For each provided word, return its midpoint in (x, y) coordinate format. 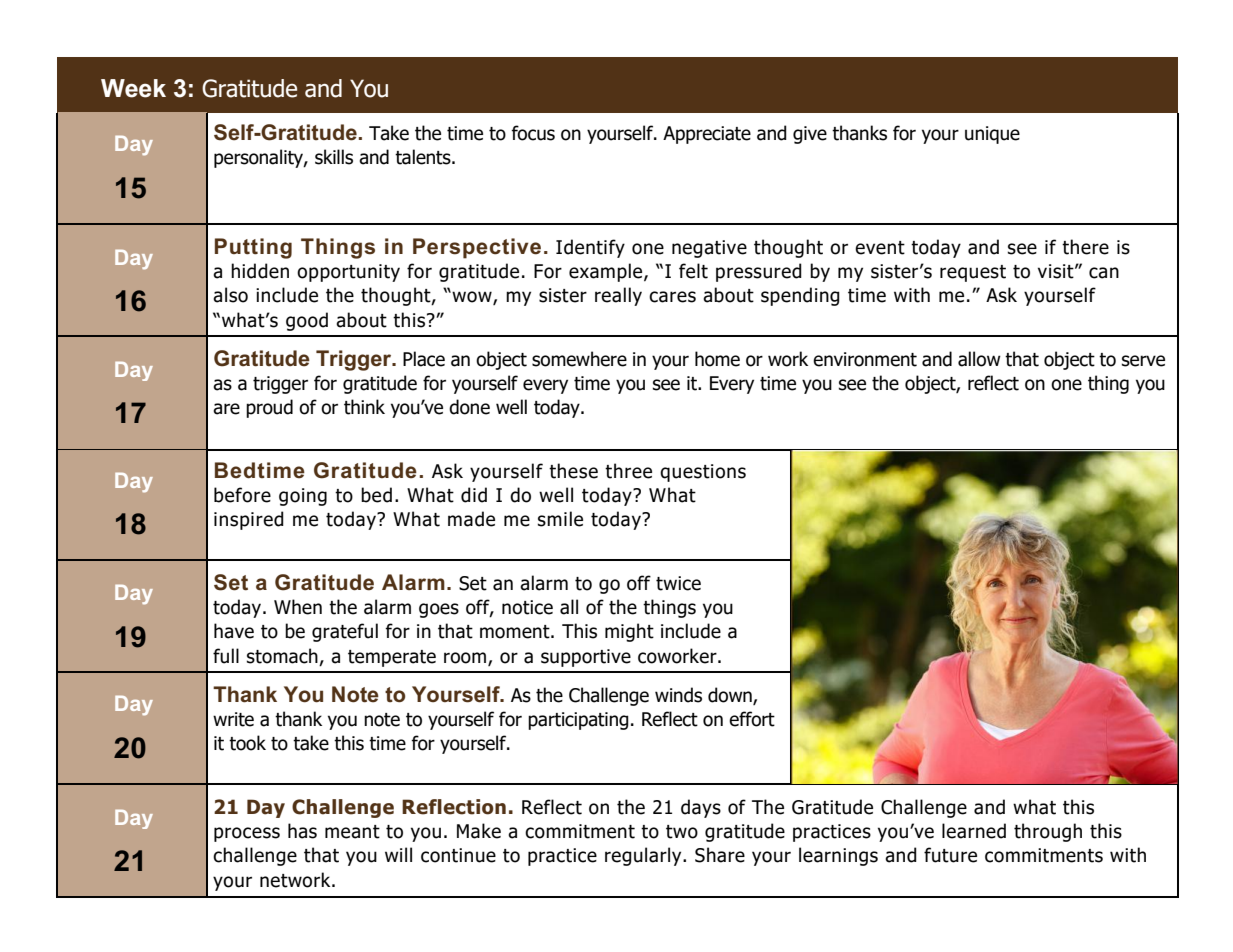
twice (678, 583)
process (247, 834)
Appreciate (707, 135)
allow (979, 359)
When (298, 607)
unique (992, 135)
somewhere (579, 359)
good (307, 321)
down (731, 696)
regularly (644, 856)
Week (133, 88)
